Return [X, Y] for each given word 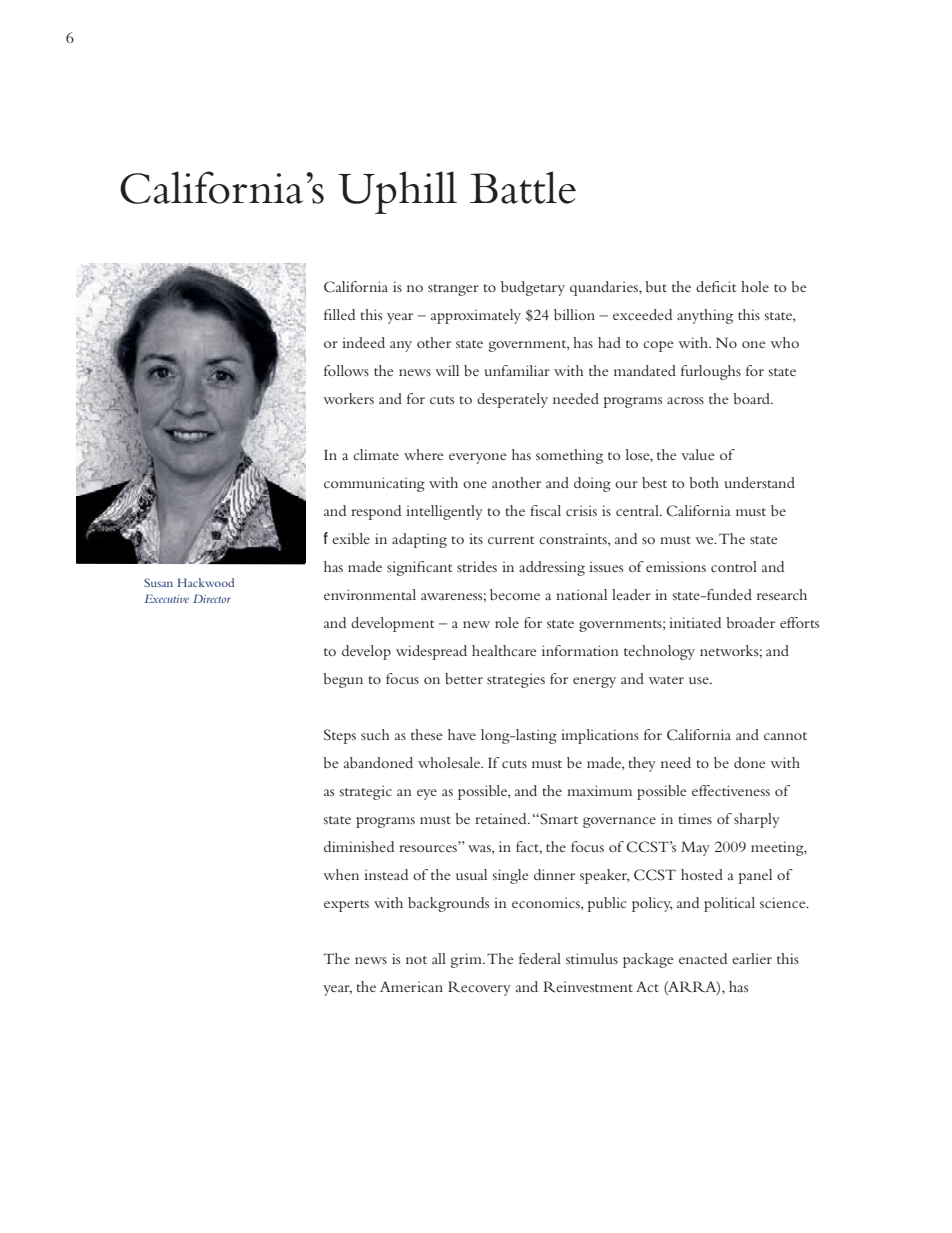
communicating [374, 484]
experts [346, 906]
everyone [478, 458]
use [700, 680]
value [698, 454]
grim [468, 960]
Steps [340, 736]
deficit [716, 286]
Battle [523, 187]
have [462, 734]
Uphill [397, 192]
